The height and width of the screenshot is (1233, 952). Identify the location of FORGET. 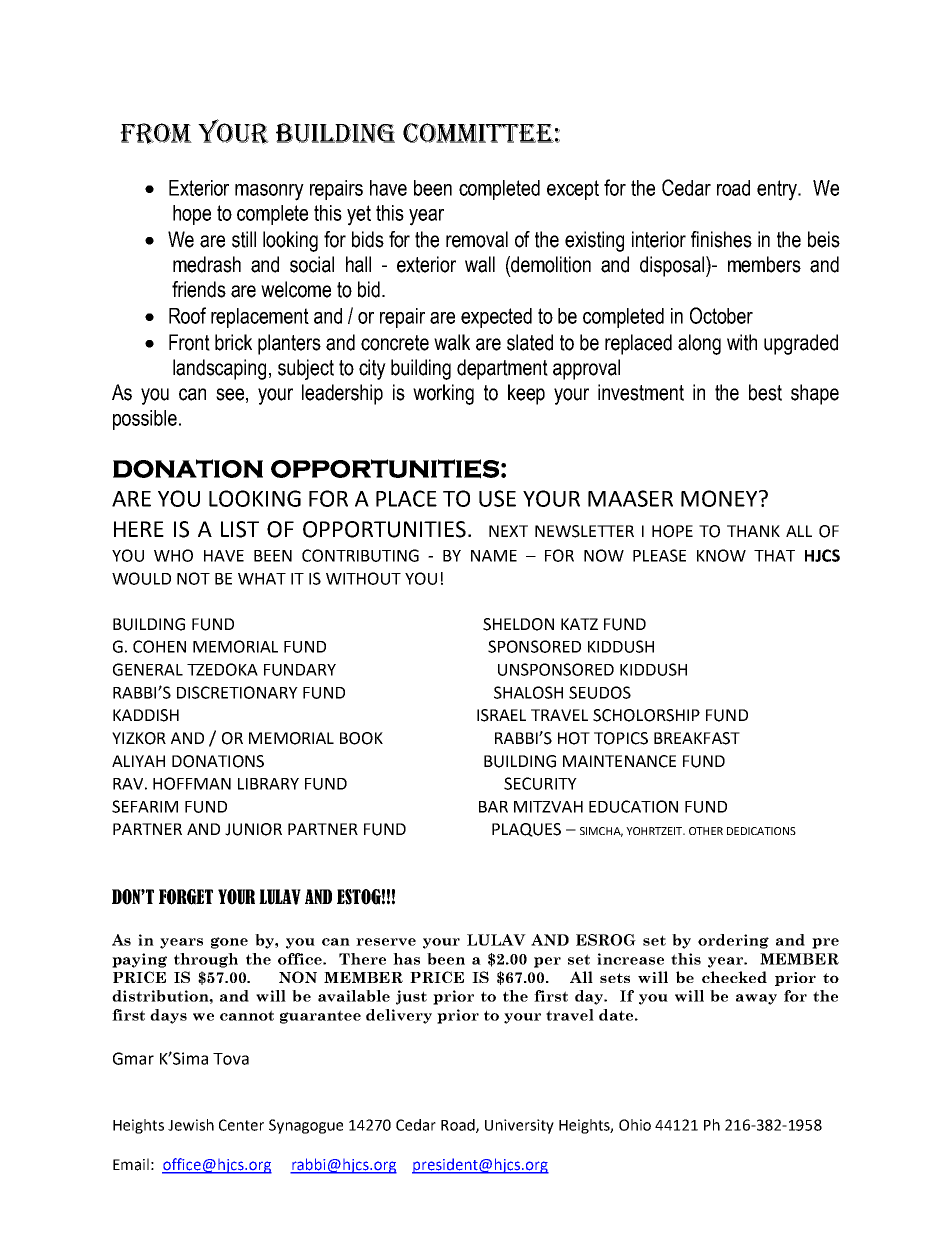
(186, 897).
